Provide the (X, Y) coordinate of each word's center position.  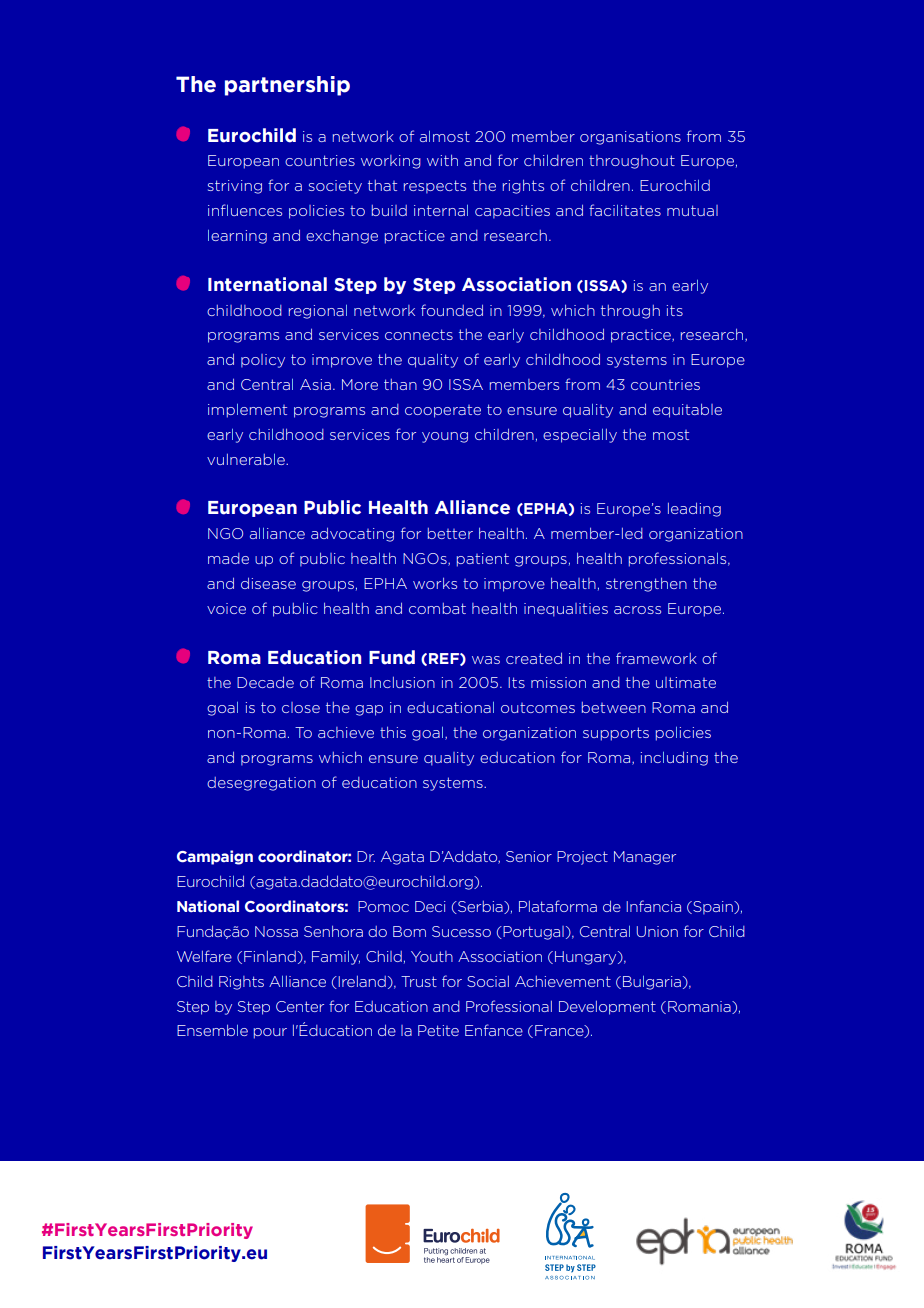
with (442, 160)
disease (268, 583)
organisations (630, 138)
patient (483, 560)
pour (270, 1033)
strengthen (646, 584)
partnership (287, 86)
